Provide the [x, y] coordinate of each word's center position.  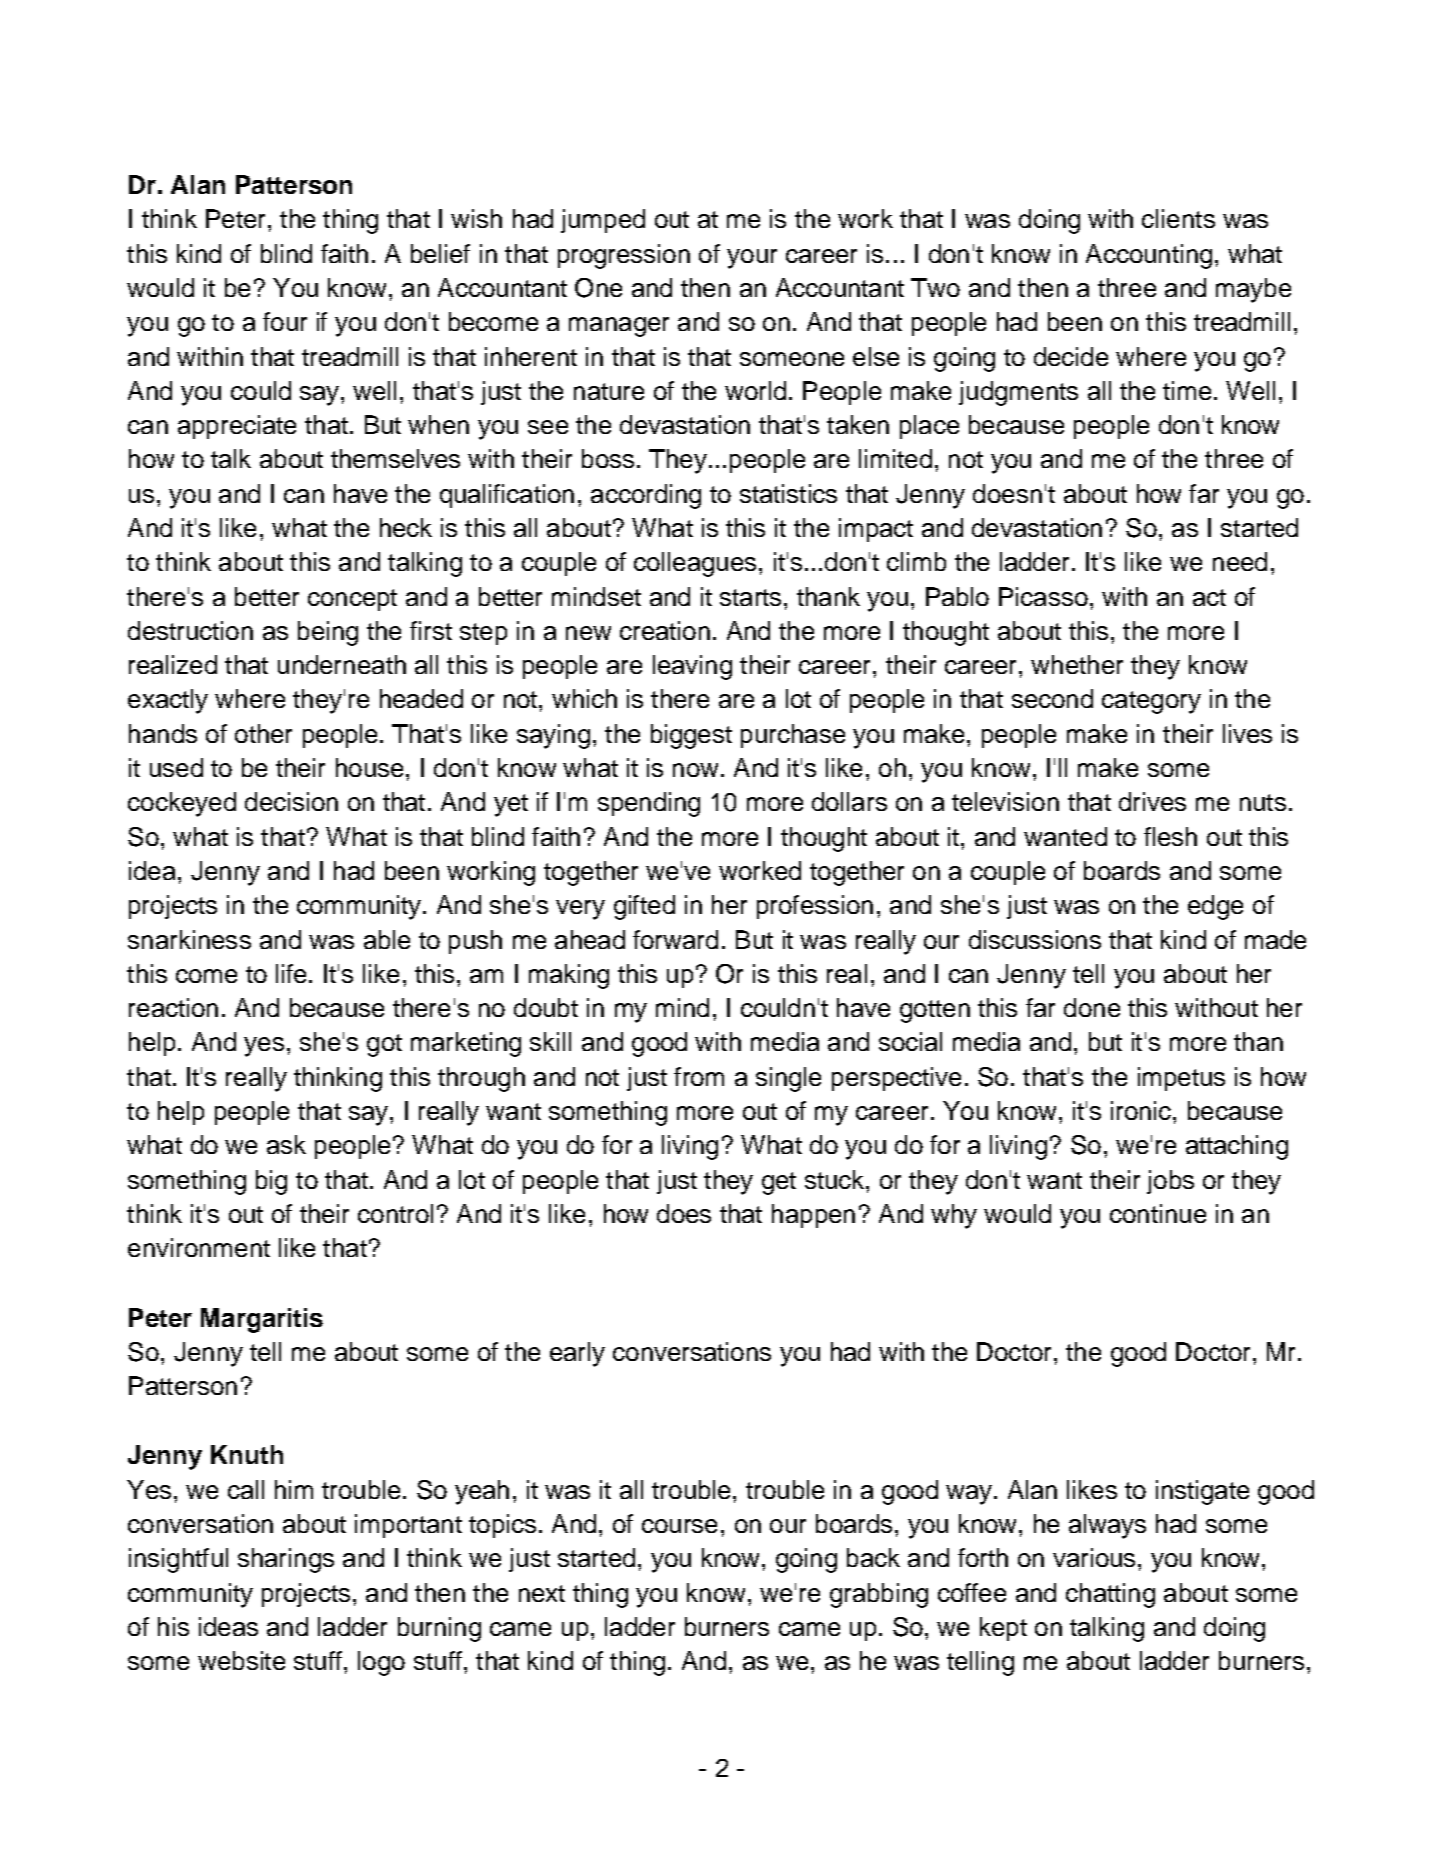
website [241, 1660]
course [679, 1526]
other [263, 733]
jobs [1170, 1182]
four [285, 321]
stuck [836, 1179]
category [1151, 702]
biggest [691, 736]
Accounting [1149, 256]
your [752, 259]
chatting [1110, 1595]
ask [286, 1144]
